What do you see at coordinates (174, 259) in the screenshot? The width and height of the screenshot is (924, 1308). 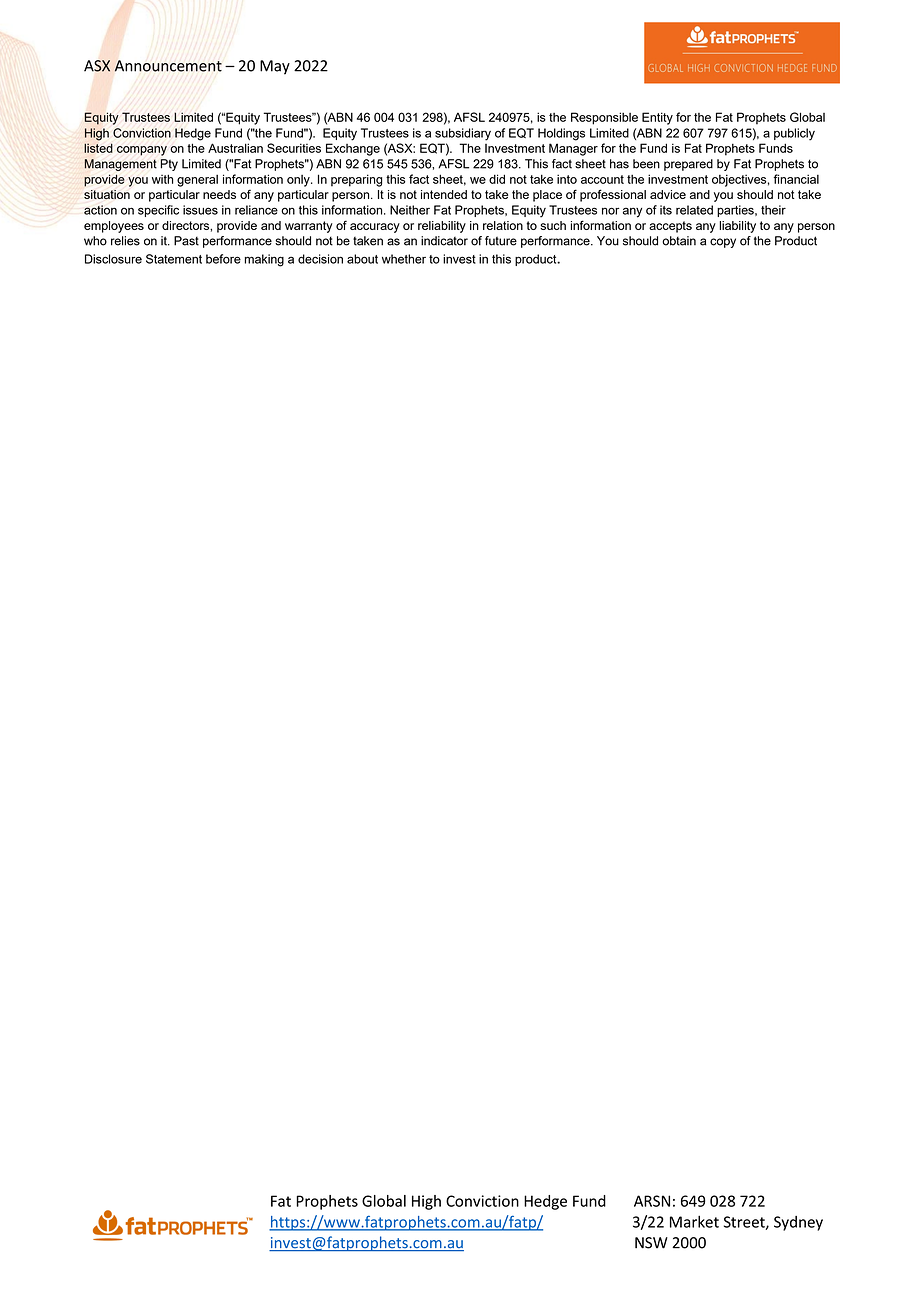 I see `Statement` at bounding box center [174, 259].
